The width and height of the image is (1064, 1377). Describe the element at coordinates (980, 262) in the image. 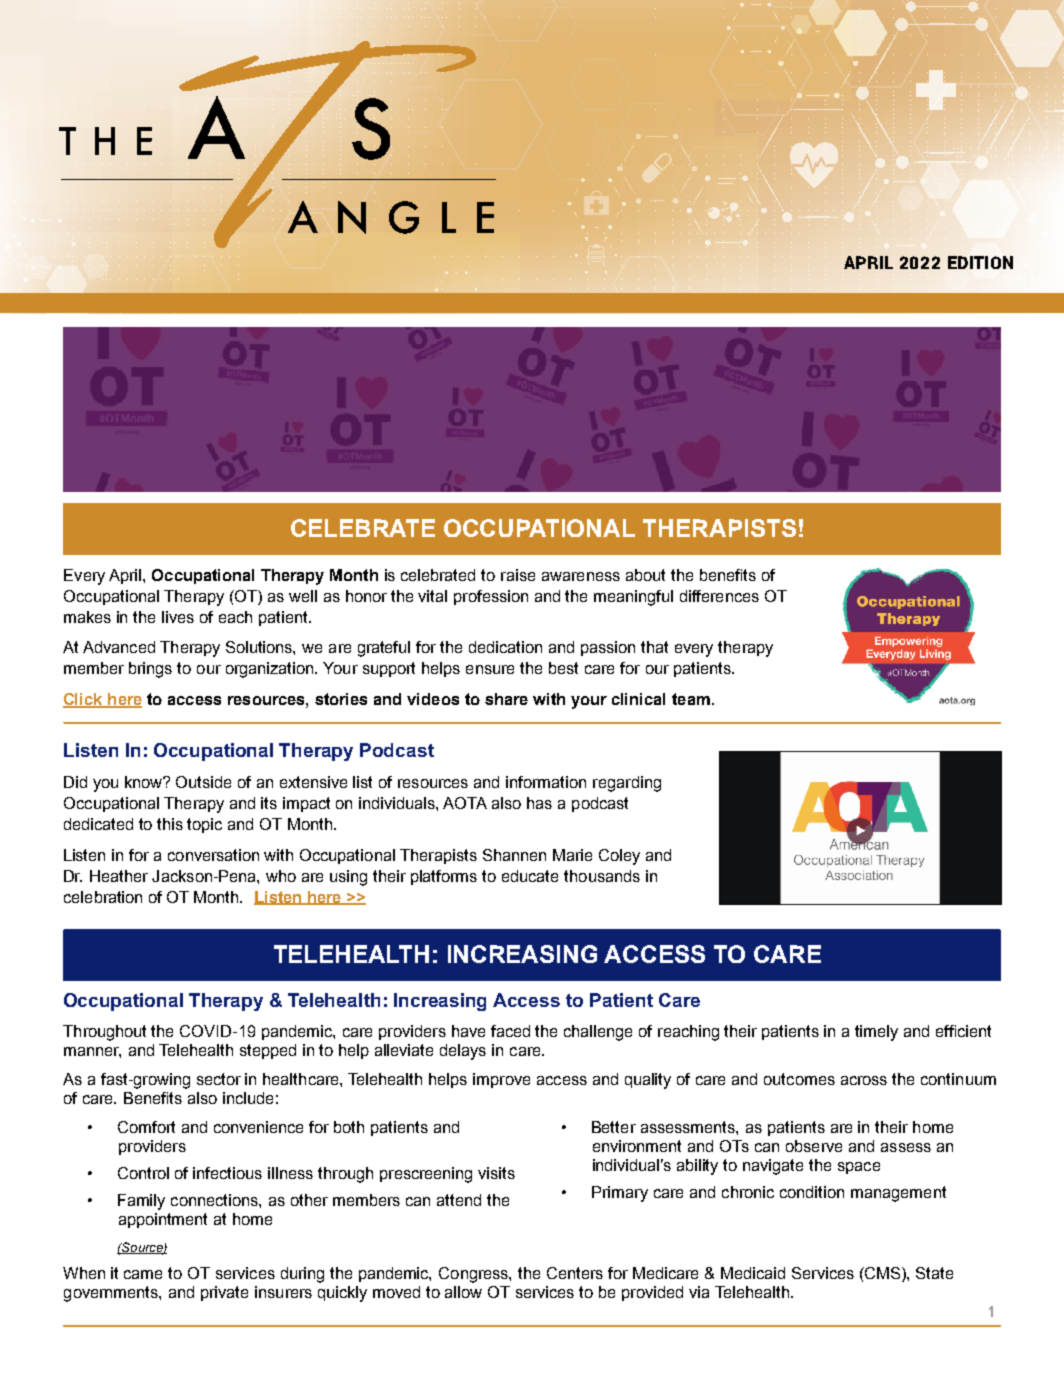

I see `EDITION` at that location.
